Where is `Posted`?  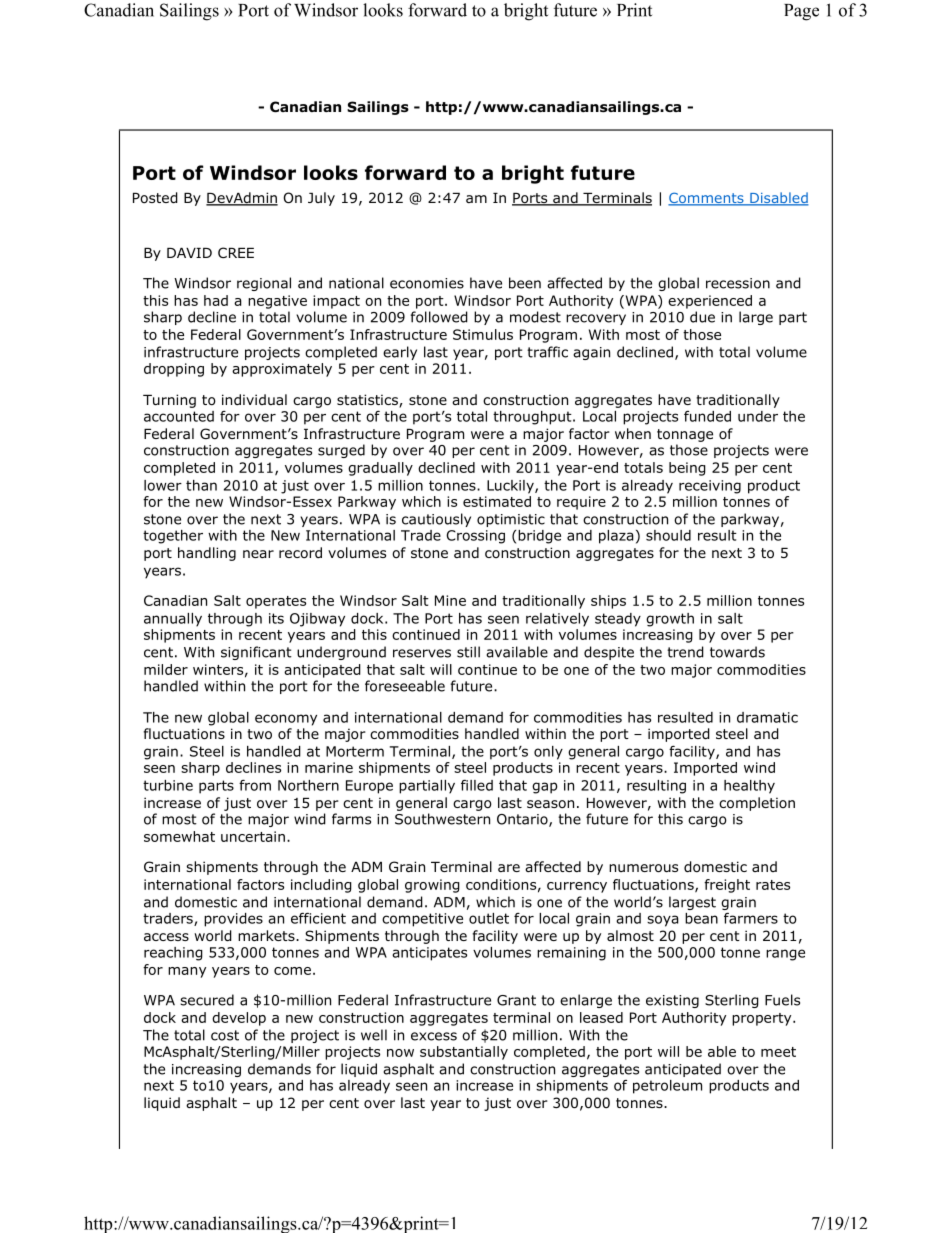 Posted is located at coordinates (155, 198).
